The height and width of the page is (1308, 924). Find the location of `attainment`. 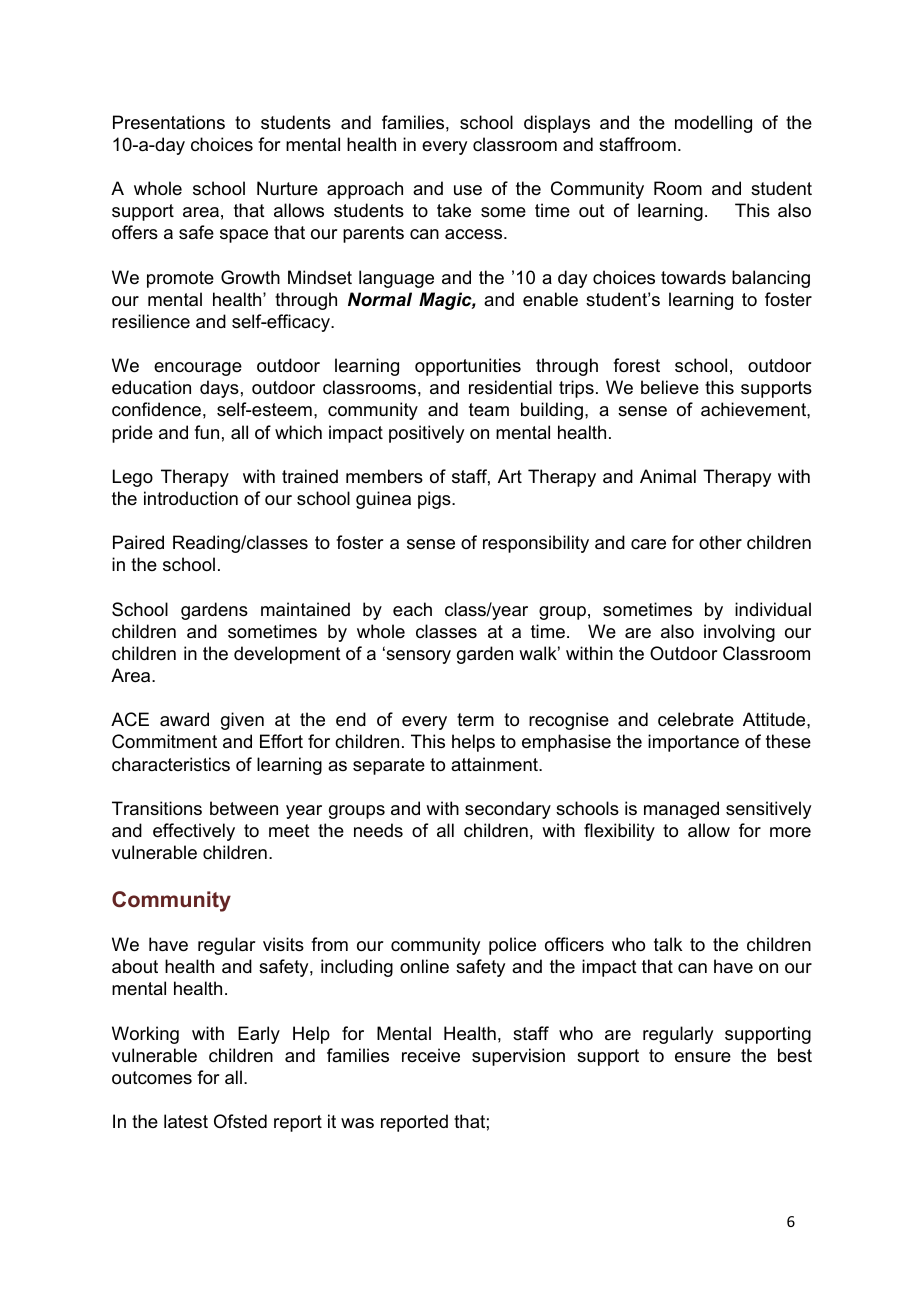

attainment is located at coordinates (495, 764).
